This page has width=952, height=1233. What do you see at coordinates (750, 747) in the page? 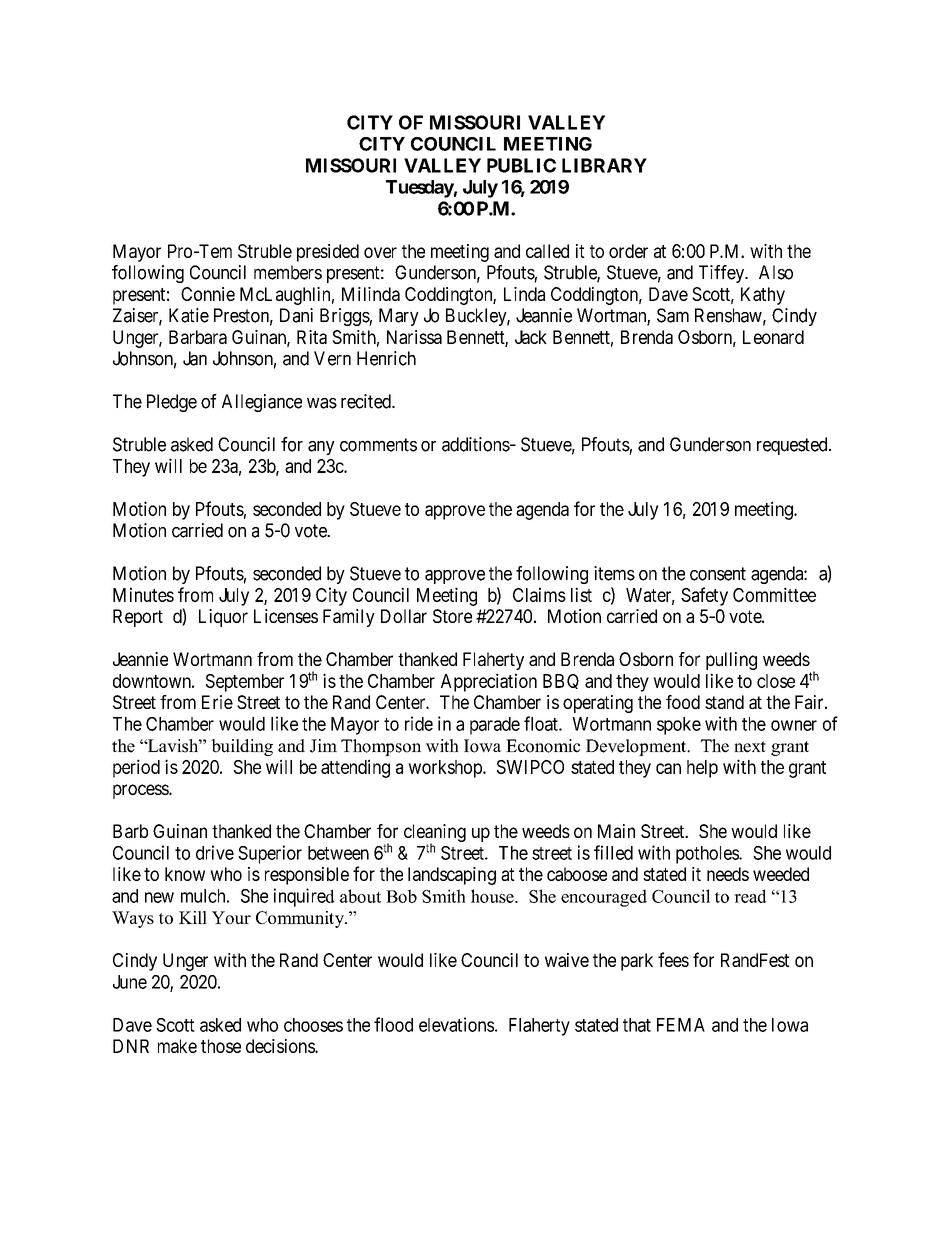
I see `next` at bounding box center [750, 747].
